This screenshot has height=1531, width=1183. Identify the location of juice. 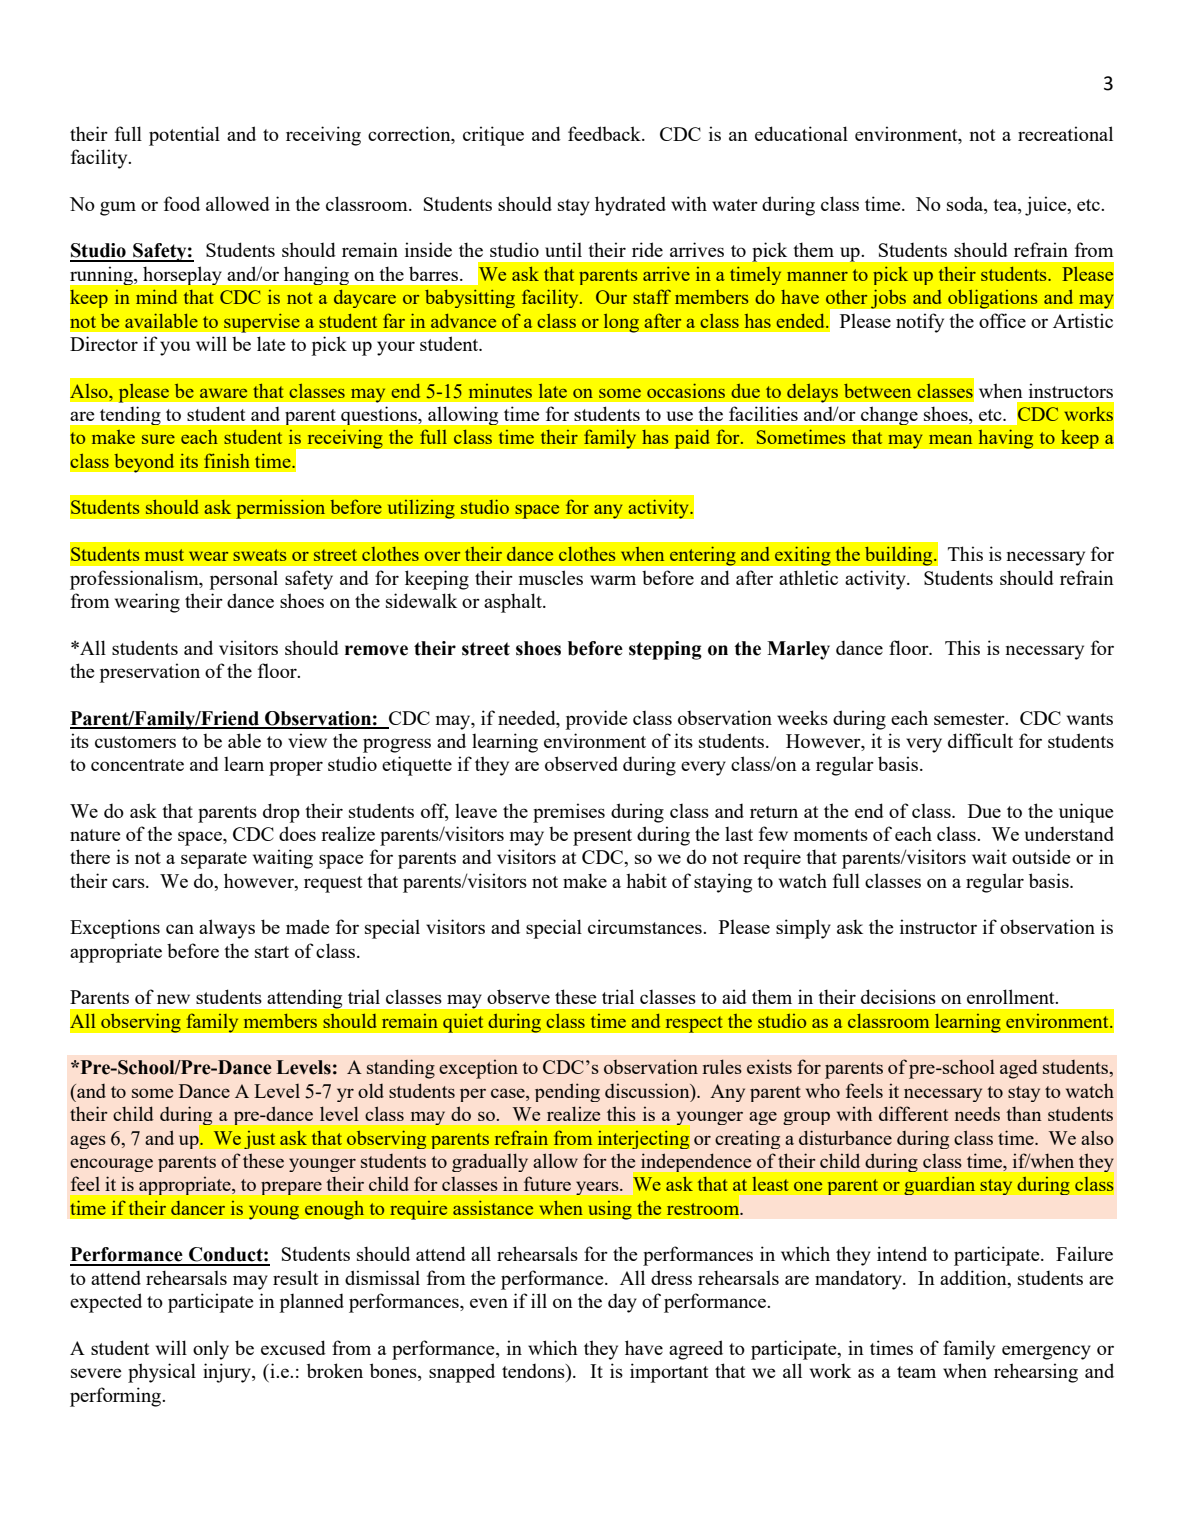
(1047, 206).
